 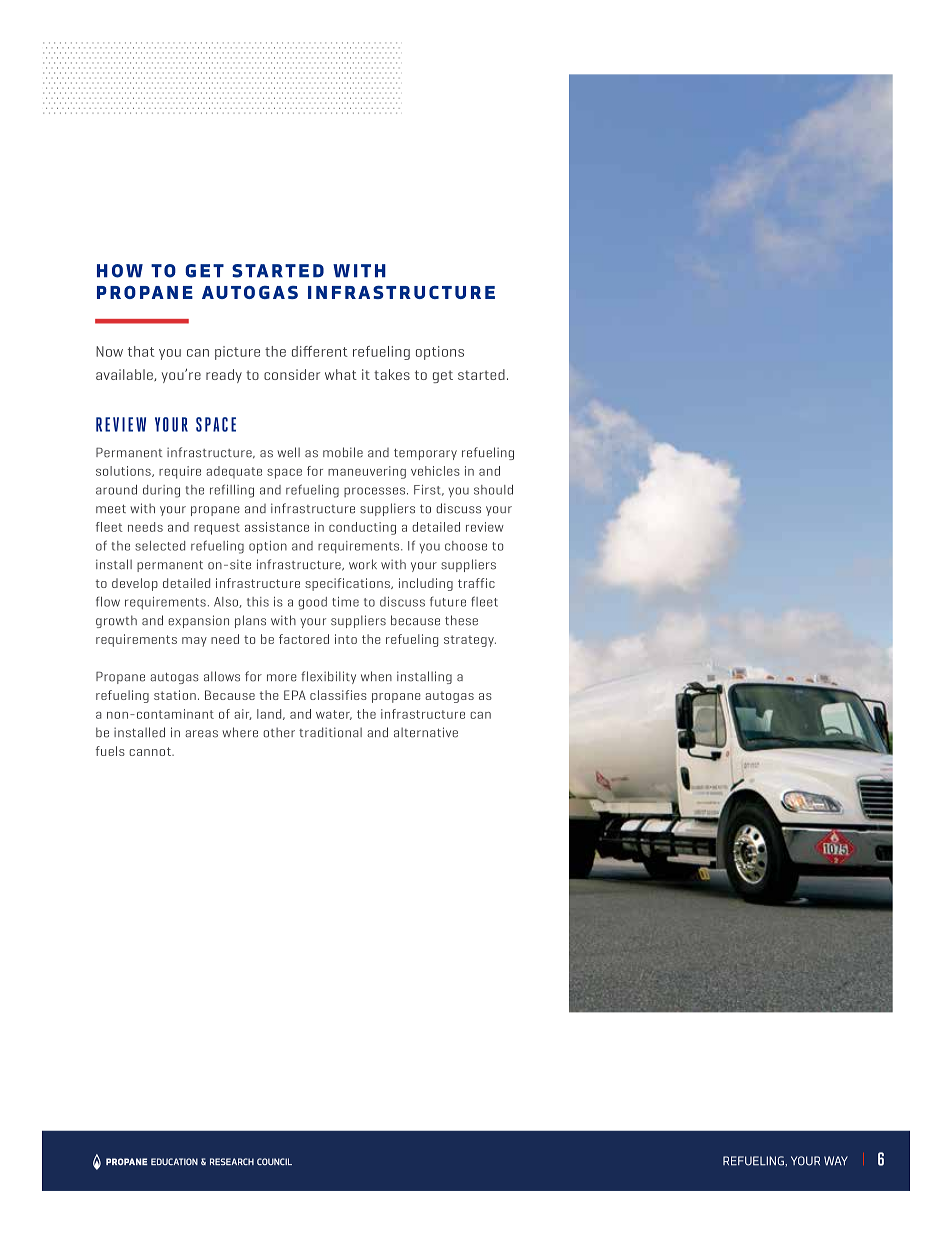 I want to click on fuels, so click(x=110, y=751).
